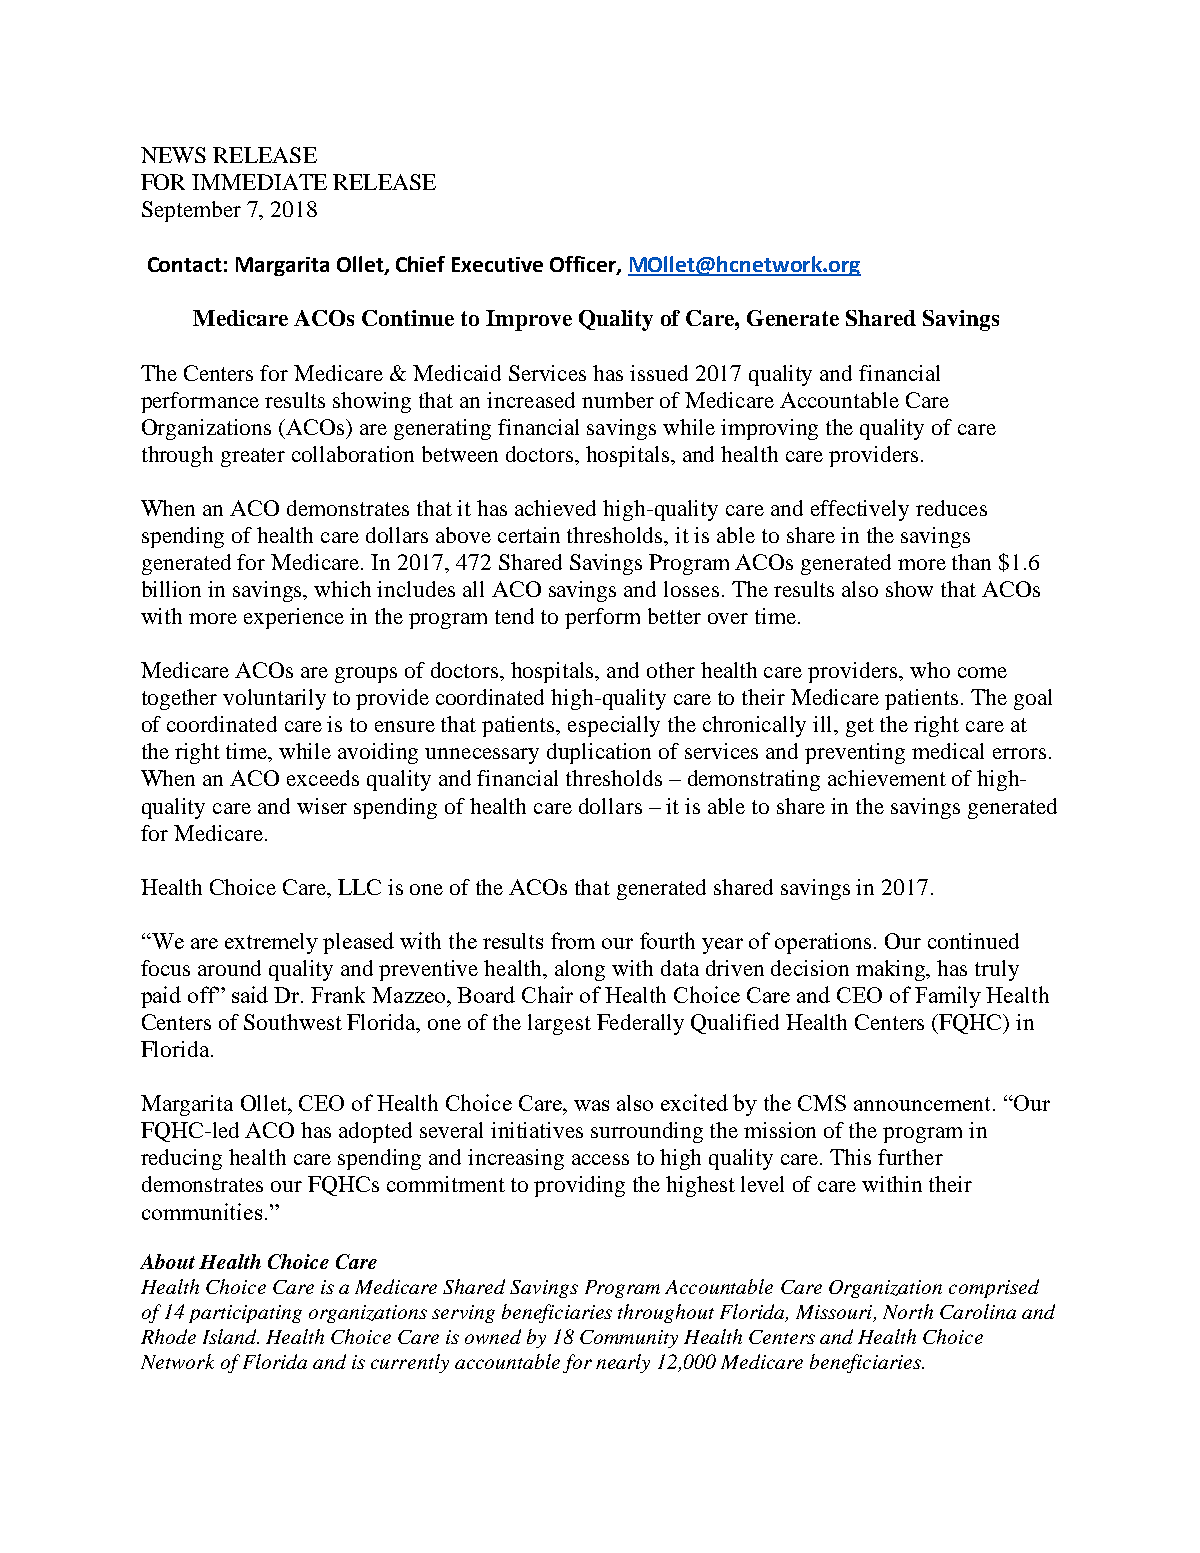 The image size is (1200, 1553). Describe the element at coordinates (659, 373) in the screenshot. I see `issued` at that location.
